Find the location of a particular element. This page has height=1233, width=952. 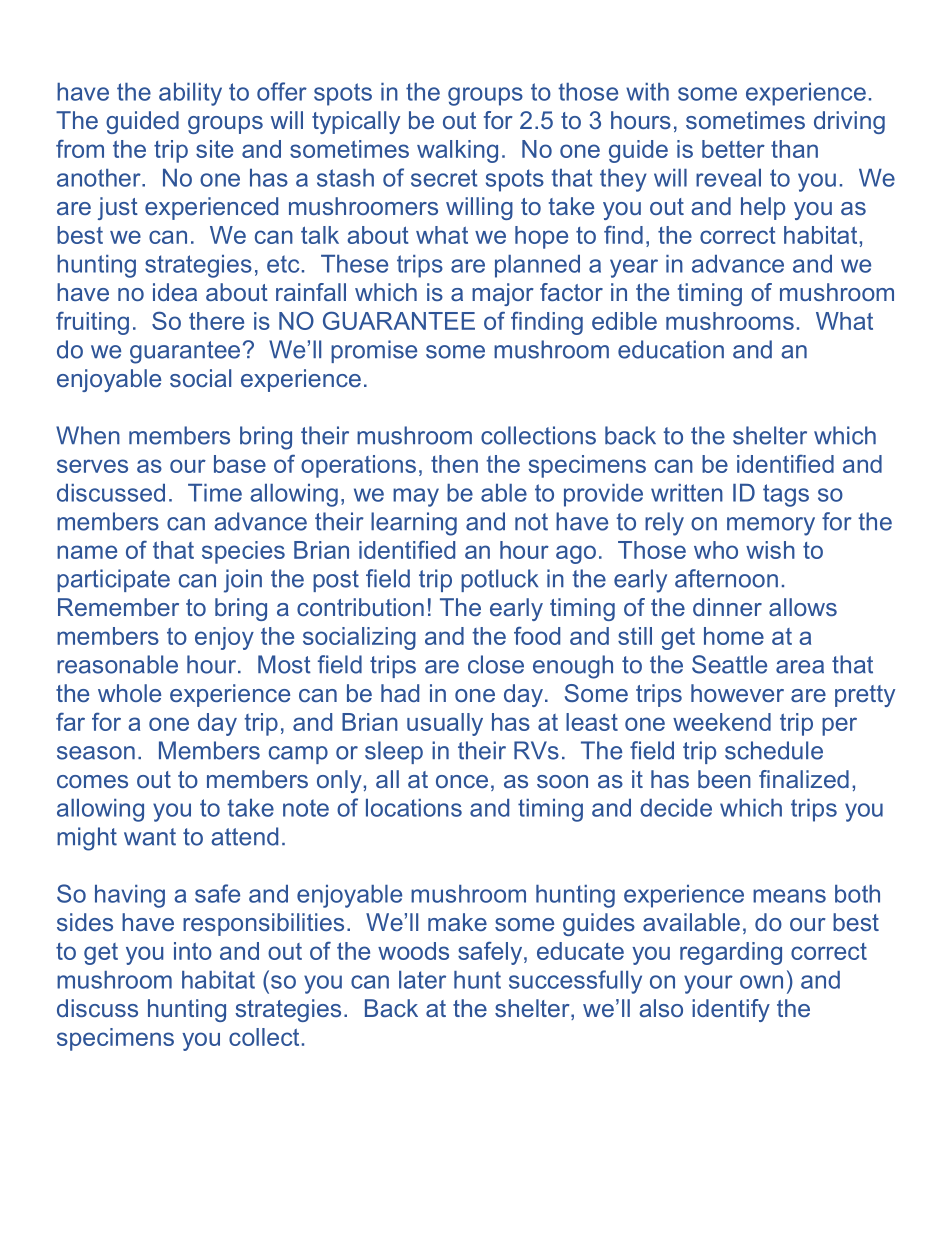

ability is located at coordinates (190, 94).
